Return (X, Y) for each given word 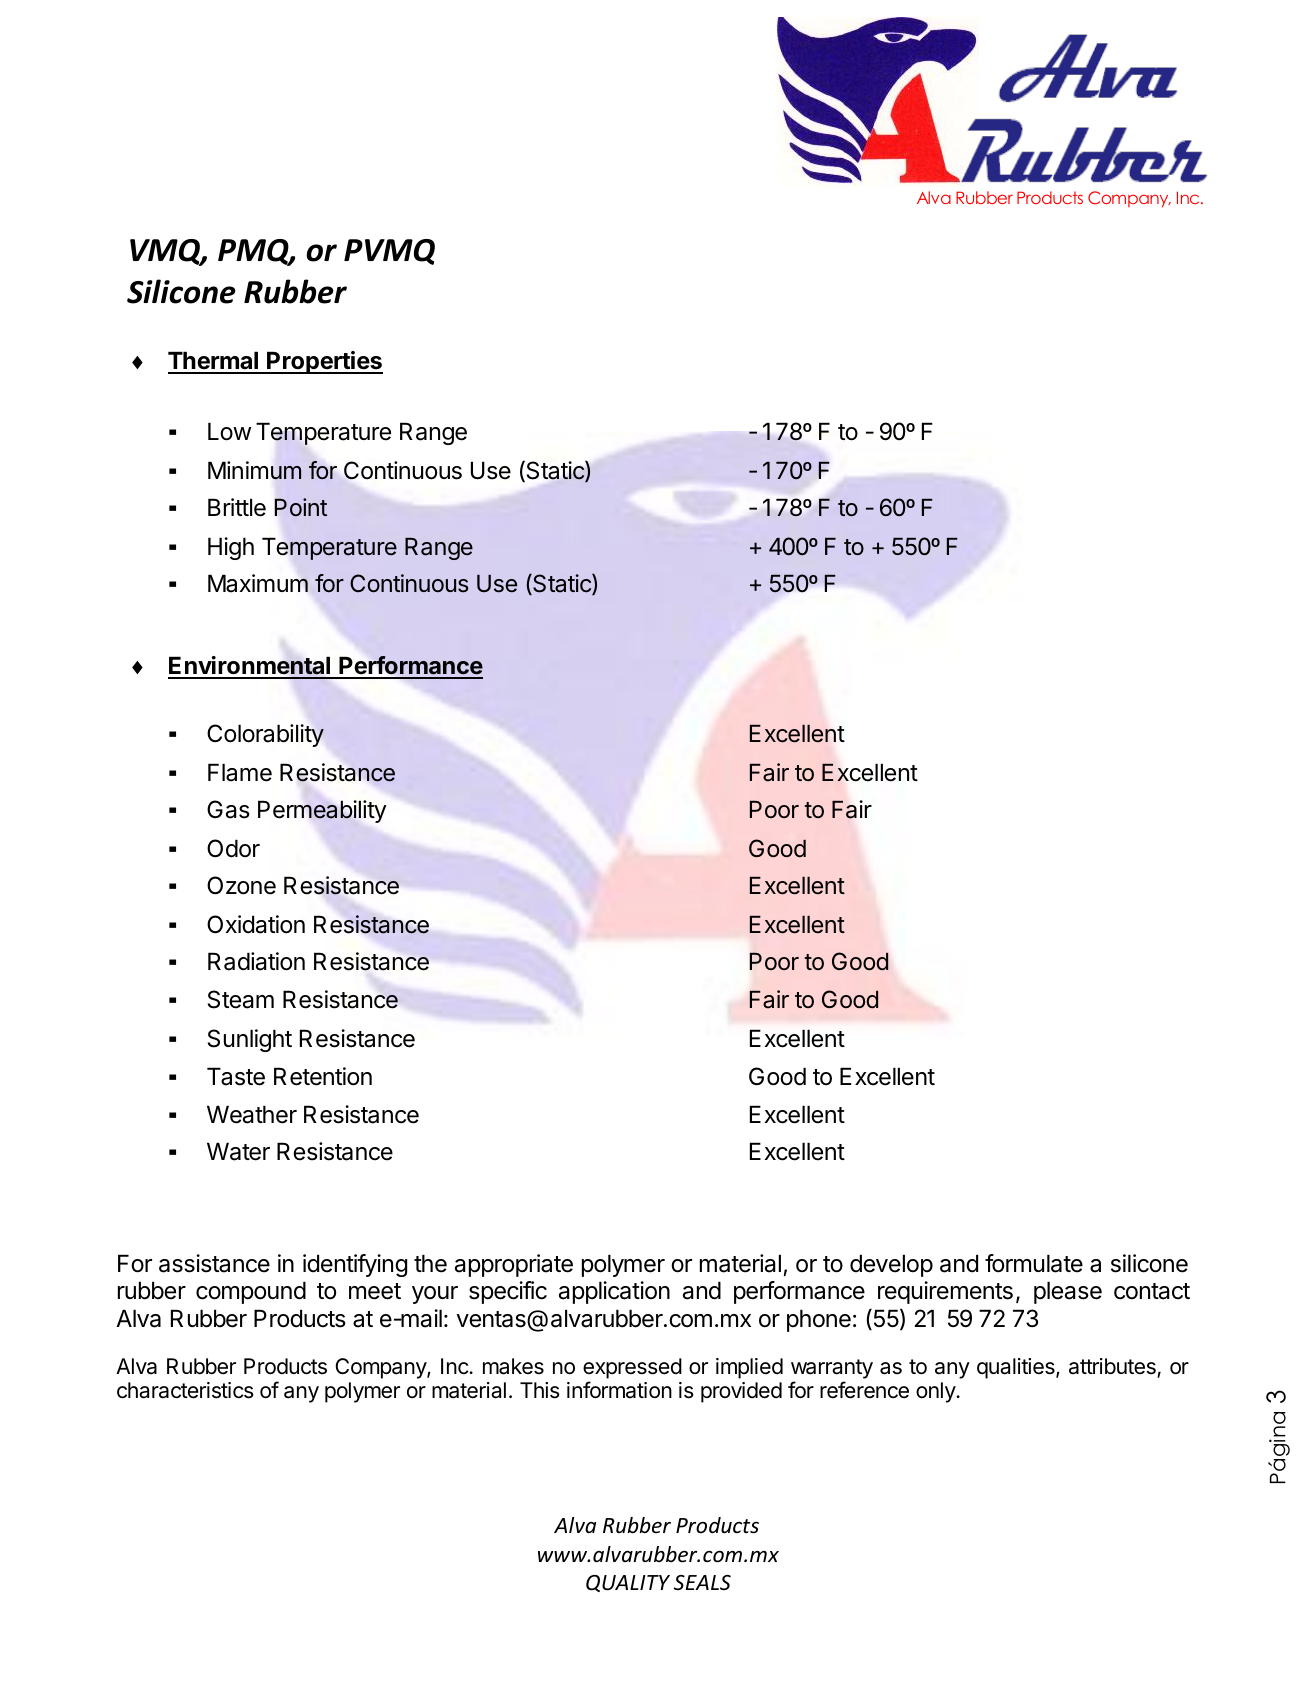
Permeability (322, 811)
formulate (1034, 1263)
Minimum (255, 470)
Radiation (256, 961)
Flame (240, 772)
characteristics (185, 1390)
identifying (355, 1265)
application (614, 1292)
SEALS (702, 1583)
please (1068, 1292)
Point (301, 507)
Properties (324, 362)
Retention (323, 1076)
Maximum (258, 583)
